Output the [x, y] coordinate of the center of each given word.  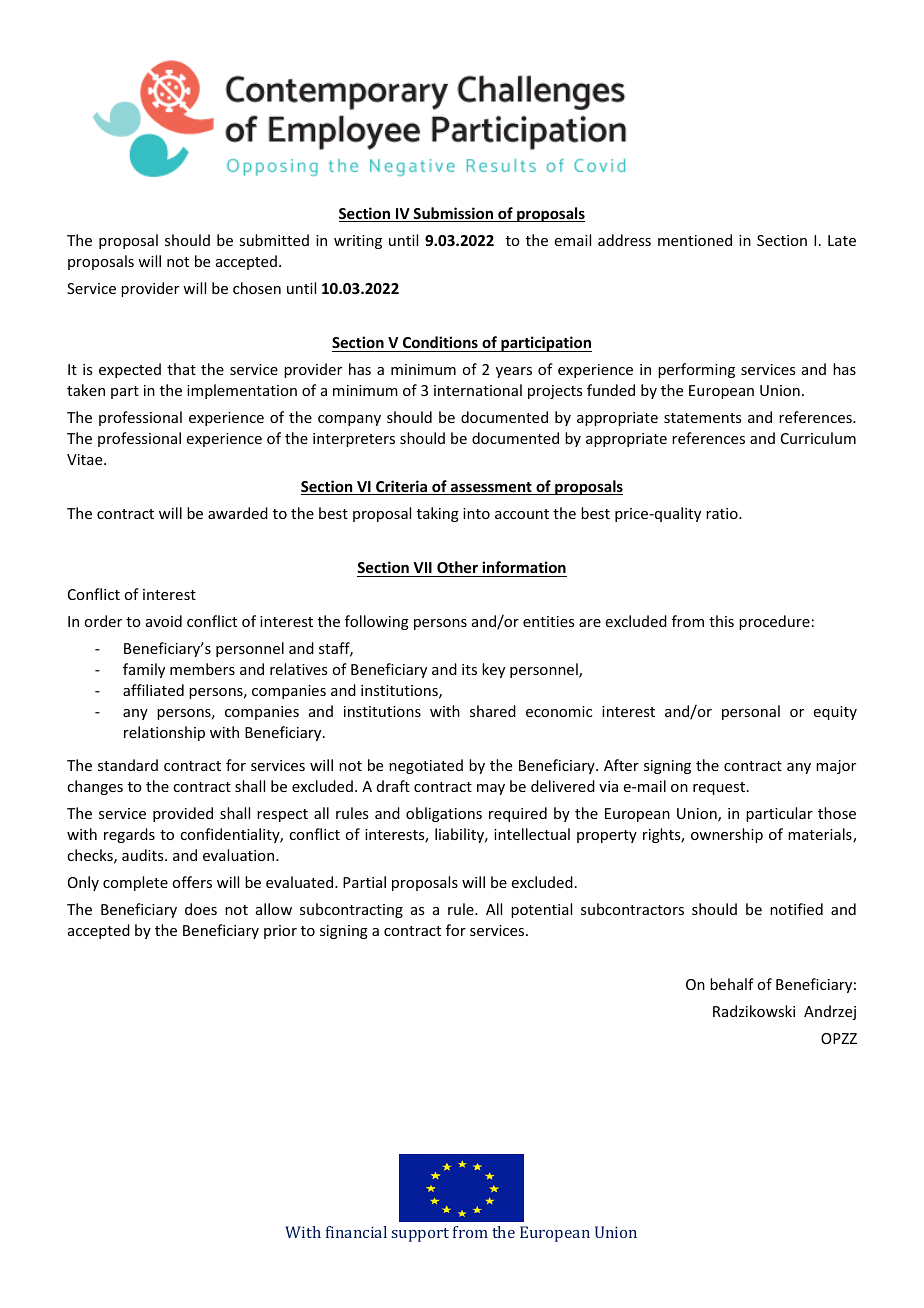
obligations [444, 814]
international [478, 390]
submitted [274, 240]
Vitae [86, 459]
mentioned [695, 240]
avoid [164, 621]
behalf [732, 984]
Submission [453, 214]
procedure [774, 622]
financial [356, 1232]
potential [541, 910]
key [493, 670]
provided [183, 814]
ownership [727, 835]
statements [702, 418]
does [201, 909]
